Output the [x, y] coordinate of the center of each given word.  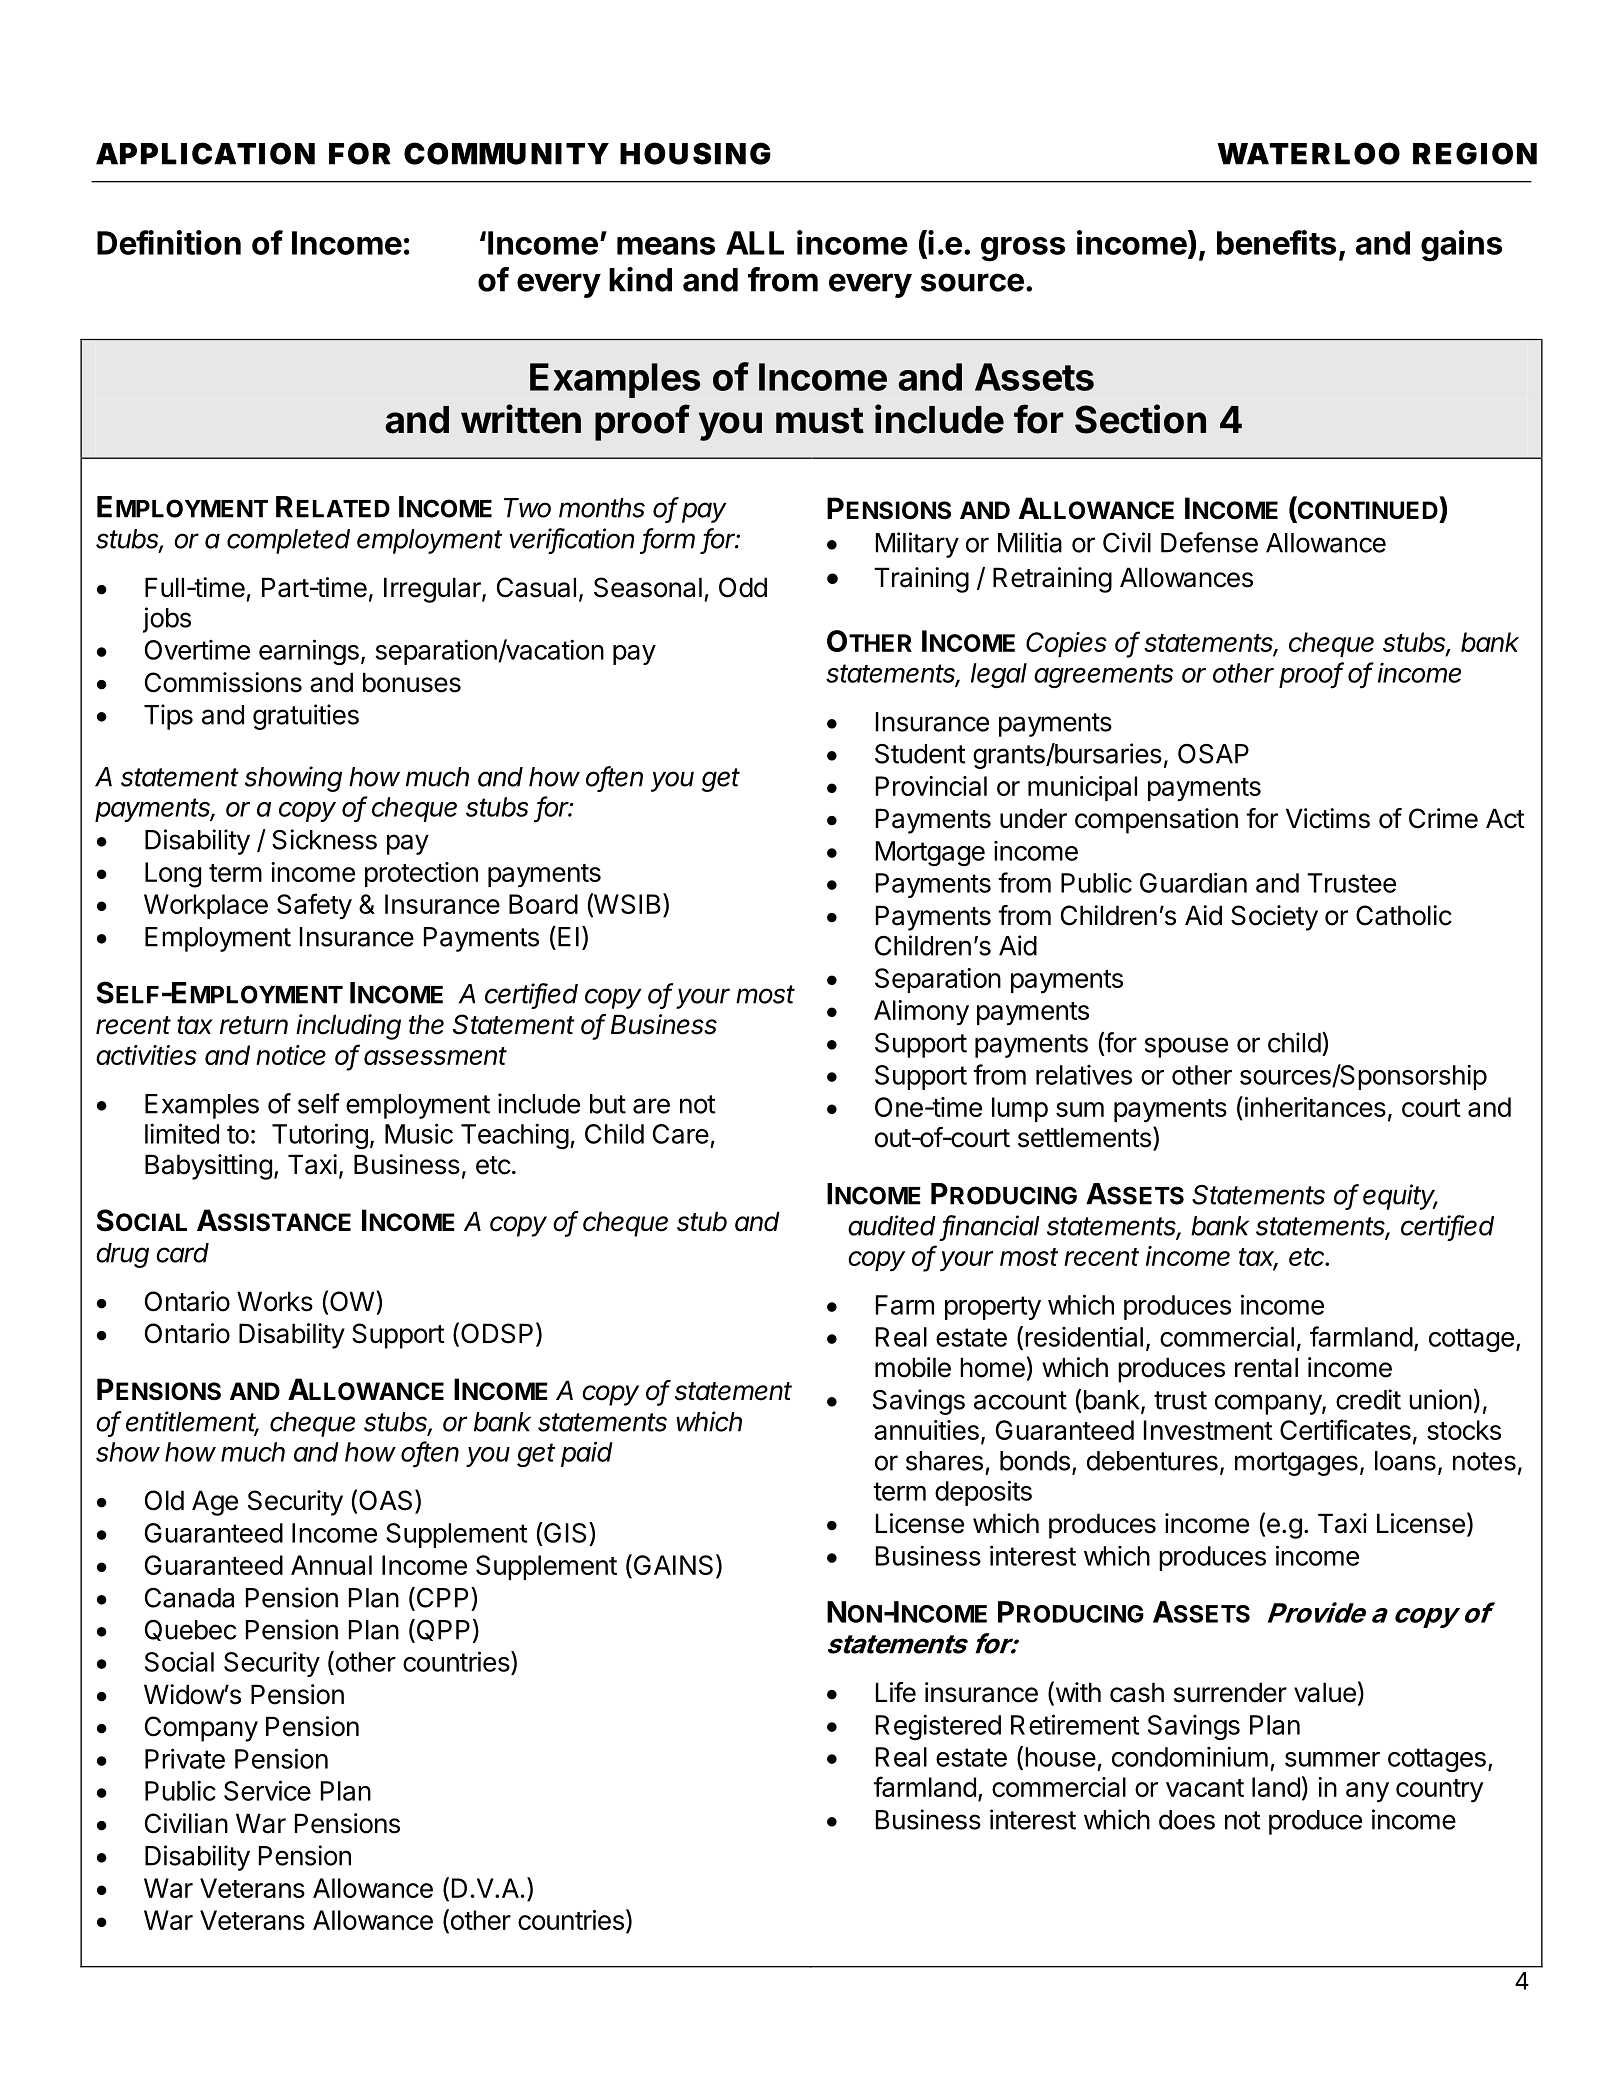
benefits [1276, 242]
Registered [938, 1727]
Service [267, 1790]
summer [1332, 1759]
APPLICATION [205, 153]
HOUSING [695, 153]
